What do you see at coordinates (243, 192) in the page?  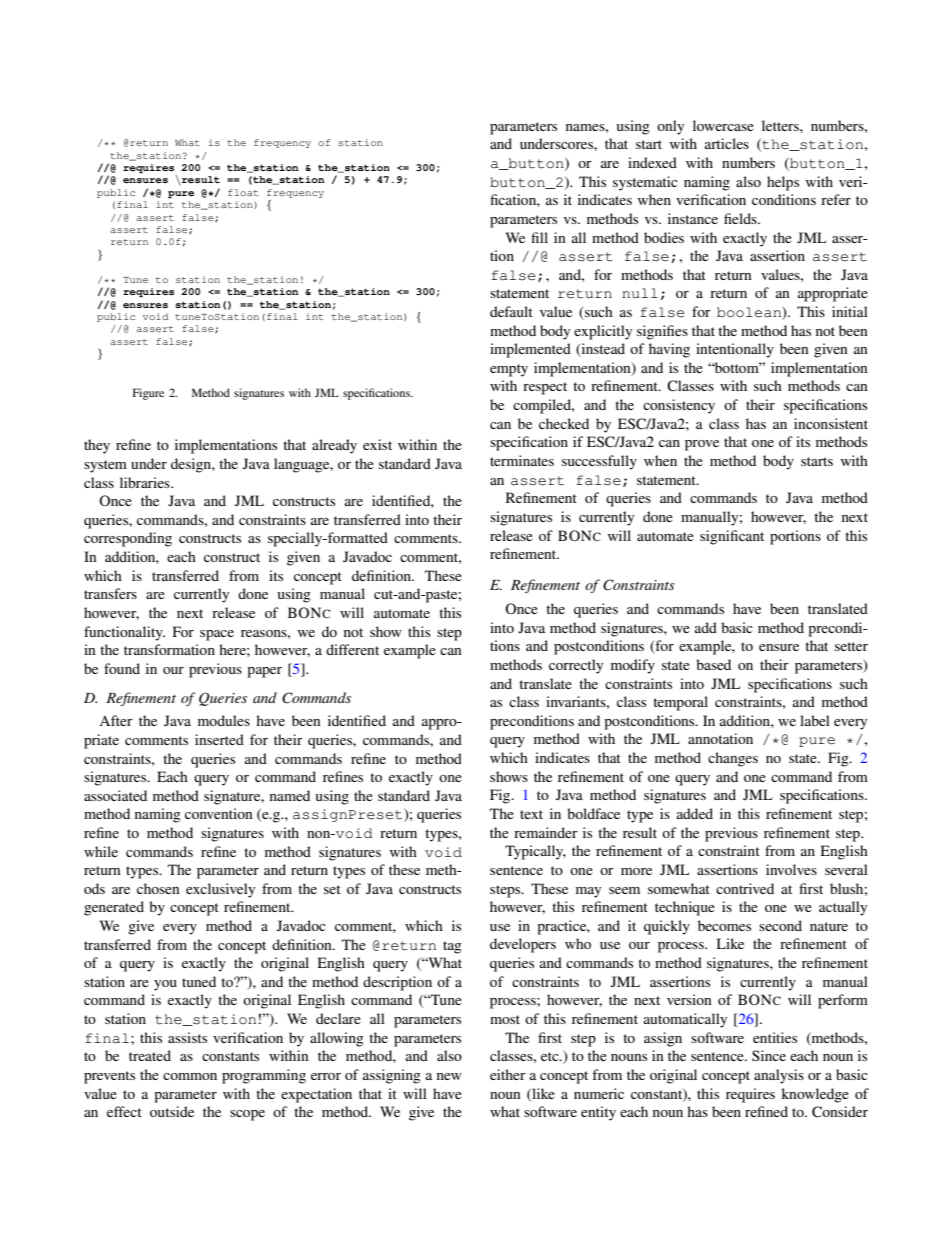 I see `float` at bounding box center [243, 192].
